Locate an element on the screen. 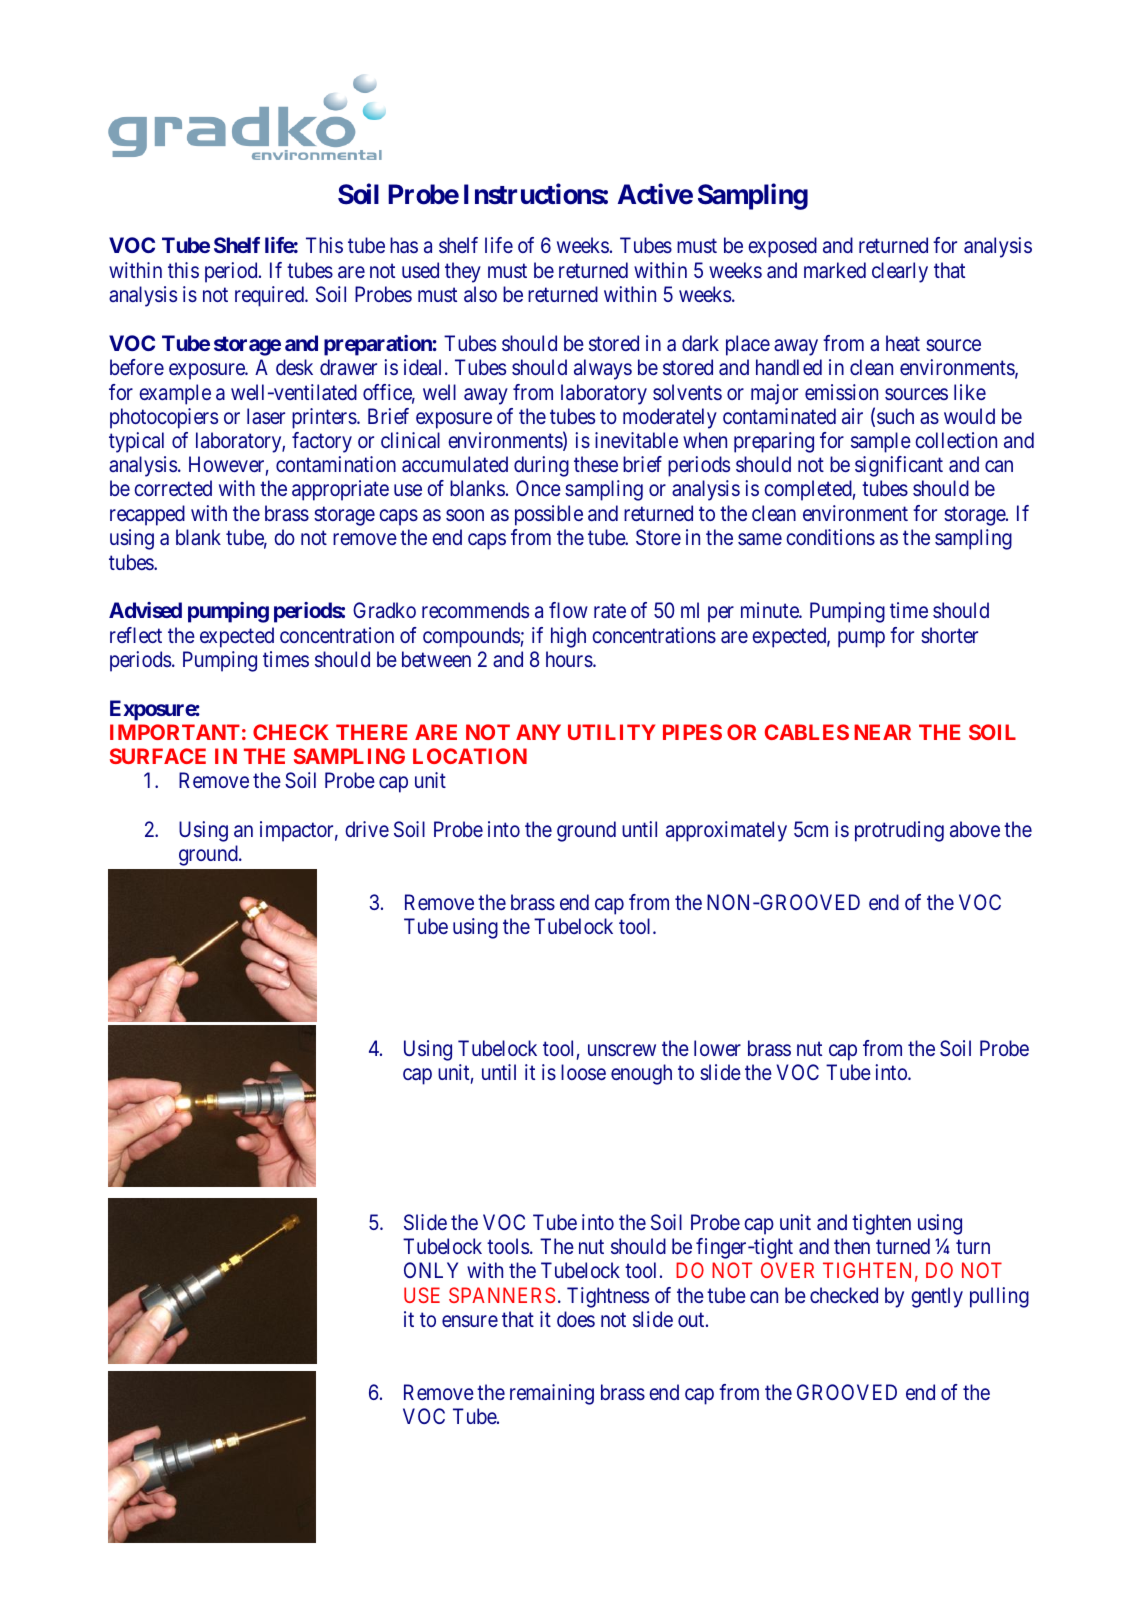 Image resolution: width=1144 pixels, height=1618 pixels. reflect is located at coordinates (136, 635).
